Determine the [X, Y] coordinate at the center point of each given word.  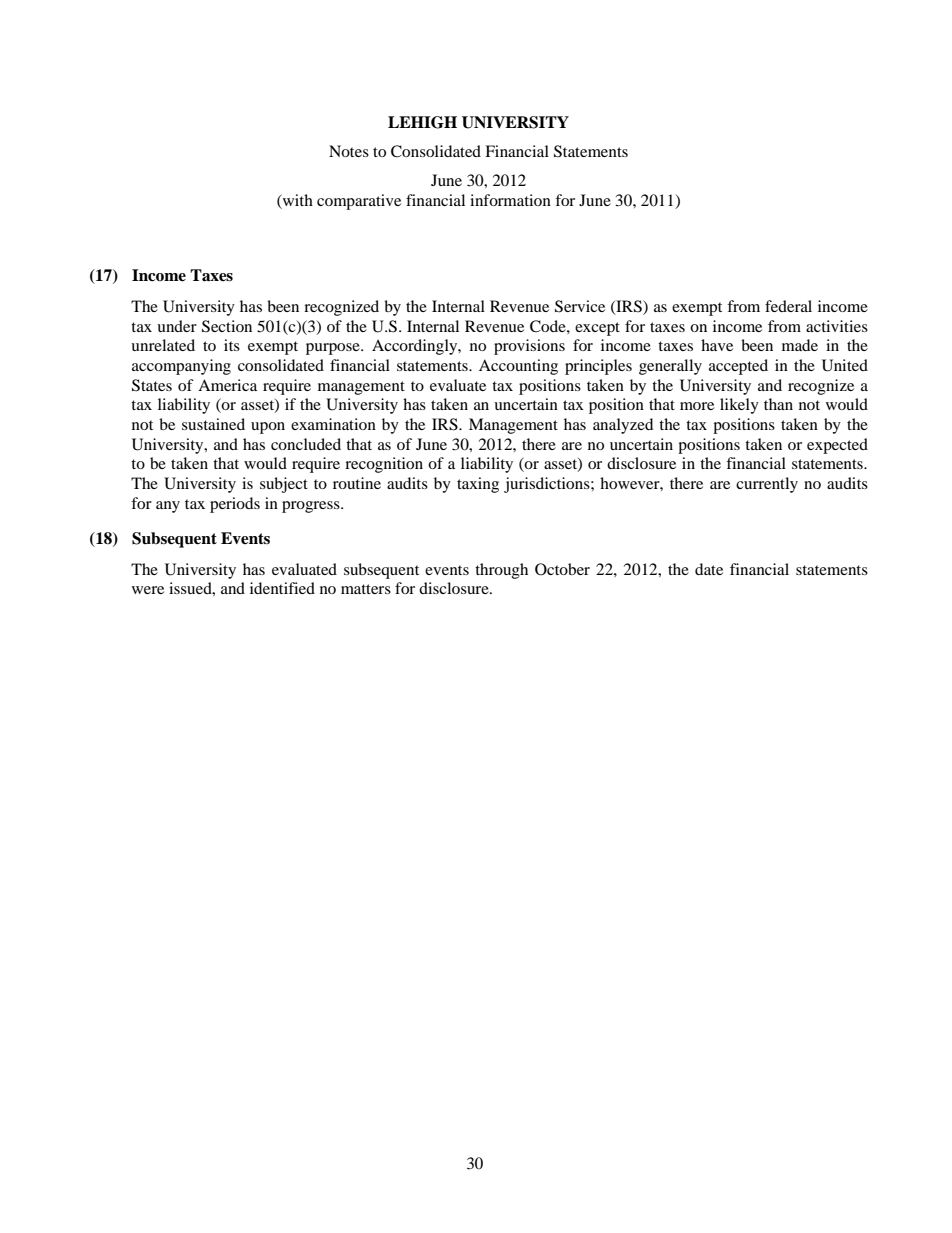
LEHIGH [422, 122]
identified [282, 588]
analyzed [623, 426]
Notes [349, 151]
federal [788, 306]
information [510, 200]
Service [580, 306]
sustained [213, 424]
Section [227, 326]
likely [739, 406]
